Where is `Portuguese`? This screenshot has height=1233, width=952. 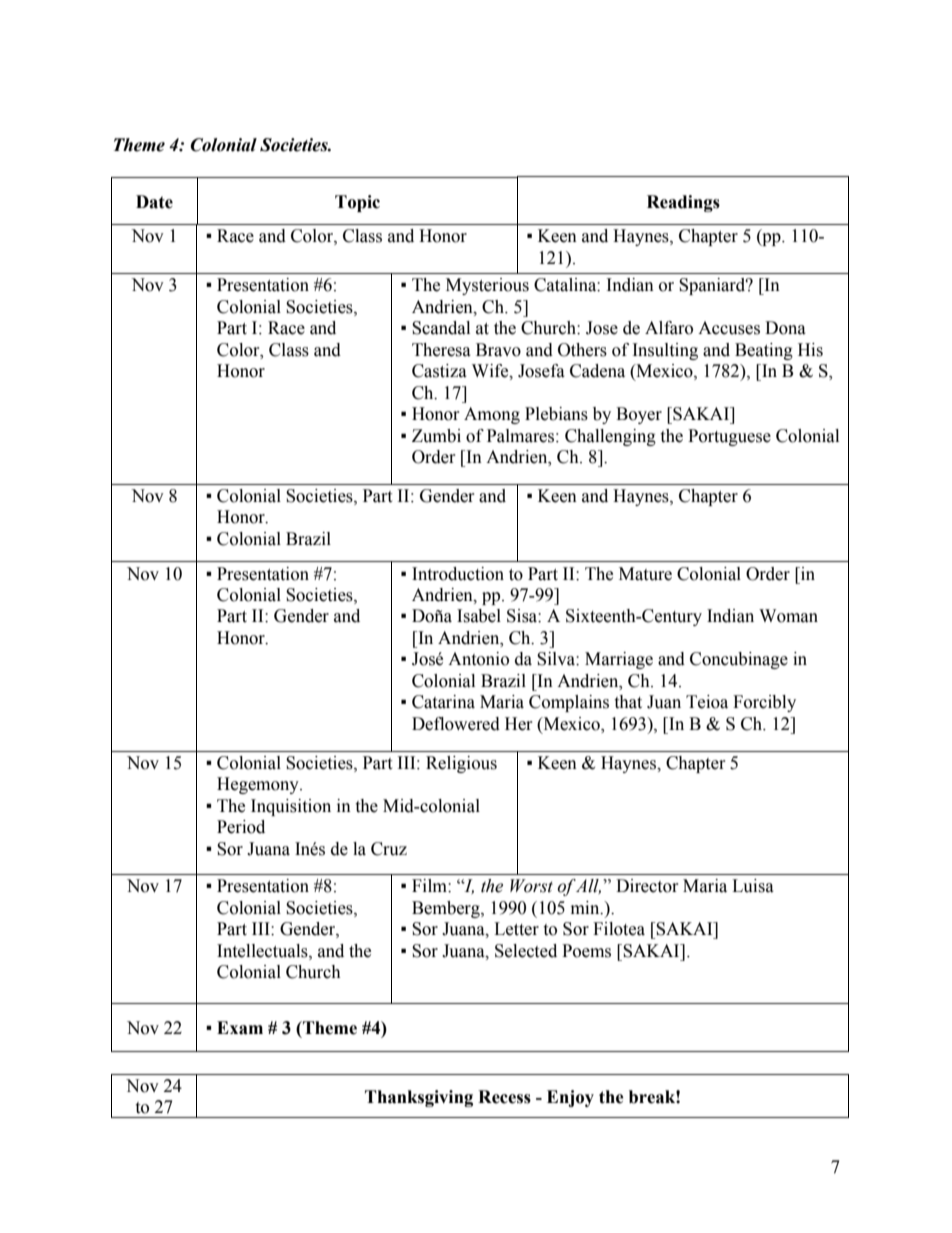
Portuguese is located at coordinates (729, 437).
